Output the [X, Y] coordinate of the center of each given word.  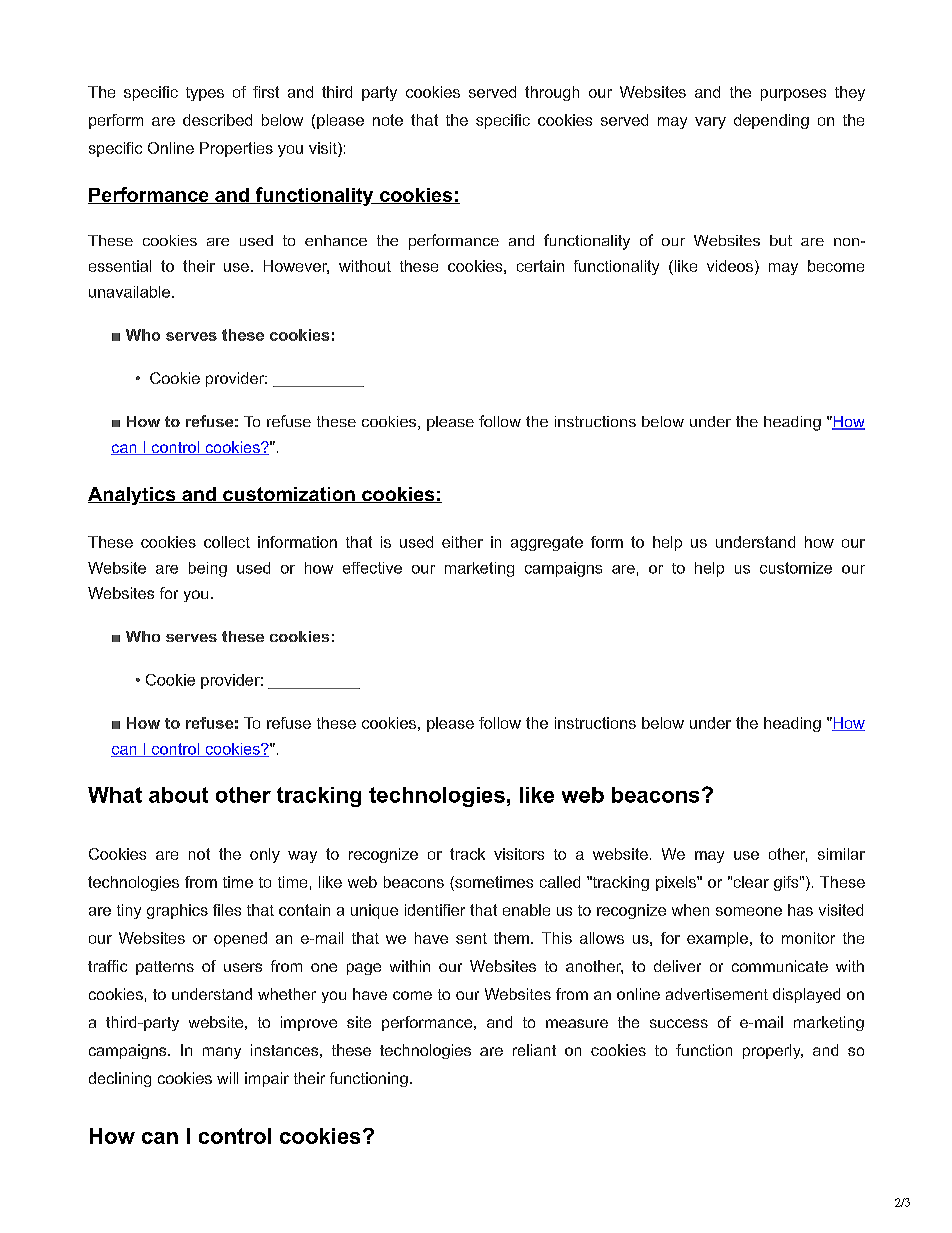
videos [731, 267]
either [462, 542]
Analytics [133, 496]
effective [372, 568]
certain [540, 266]
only [265, 855]
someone [749, 911]
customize [796, 568]
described [217, 120]
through [552, 93]
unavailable [129, 292]
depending [771, 121]
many [222, 1053]
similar [841, 854]
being [208, 569]
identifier [435, 910]
